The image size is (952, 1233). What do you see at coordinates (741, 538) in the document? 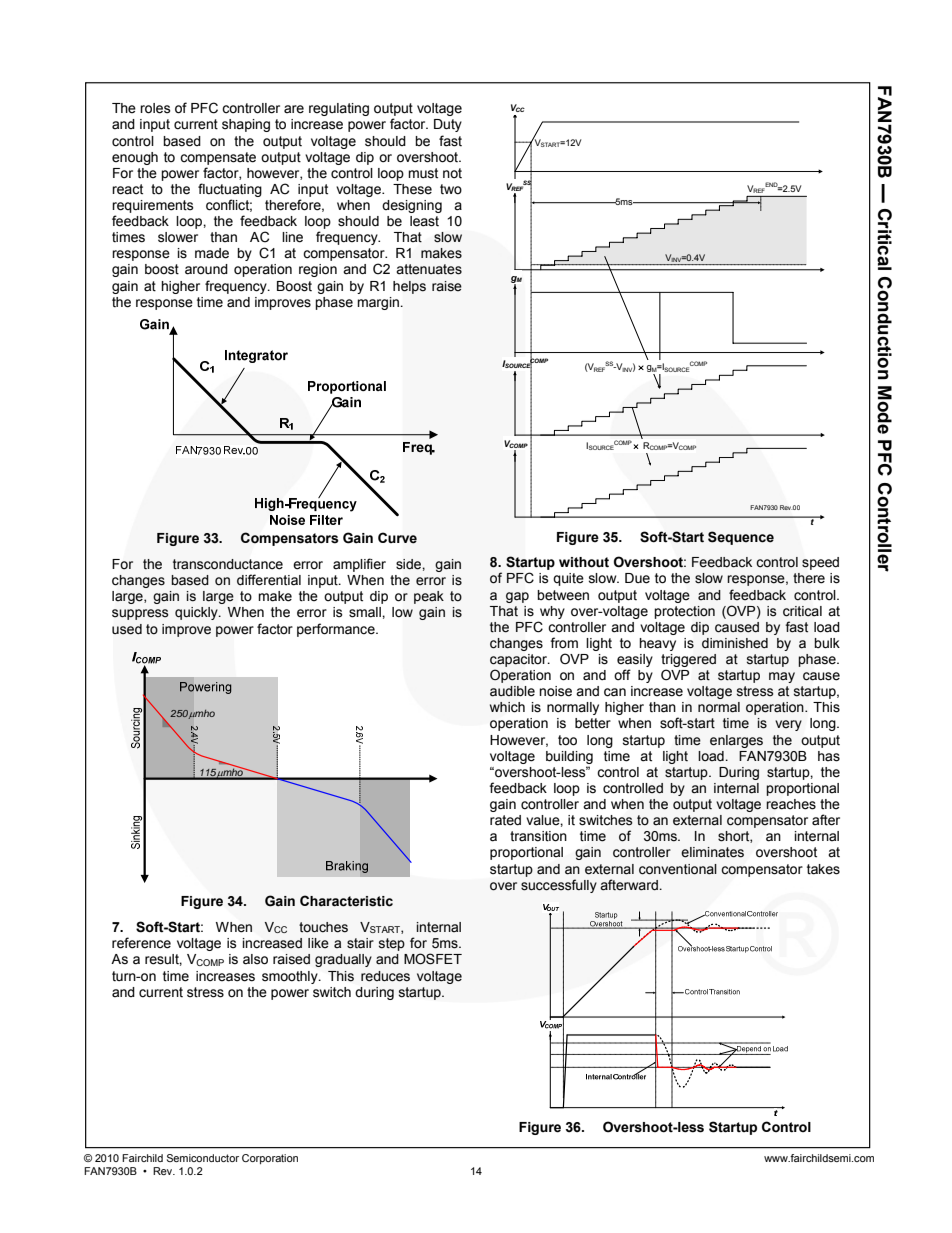
I see `Sequence` at bounding box center [741, 538].
